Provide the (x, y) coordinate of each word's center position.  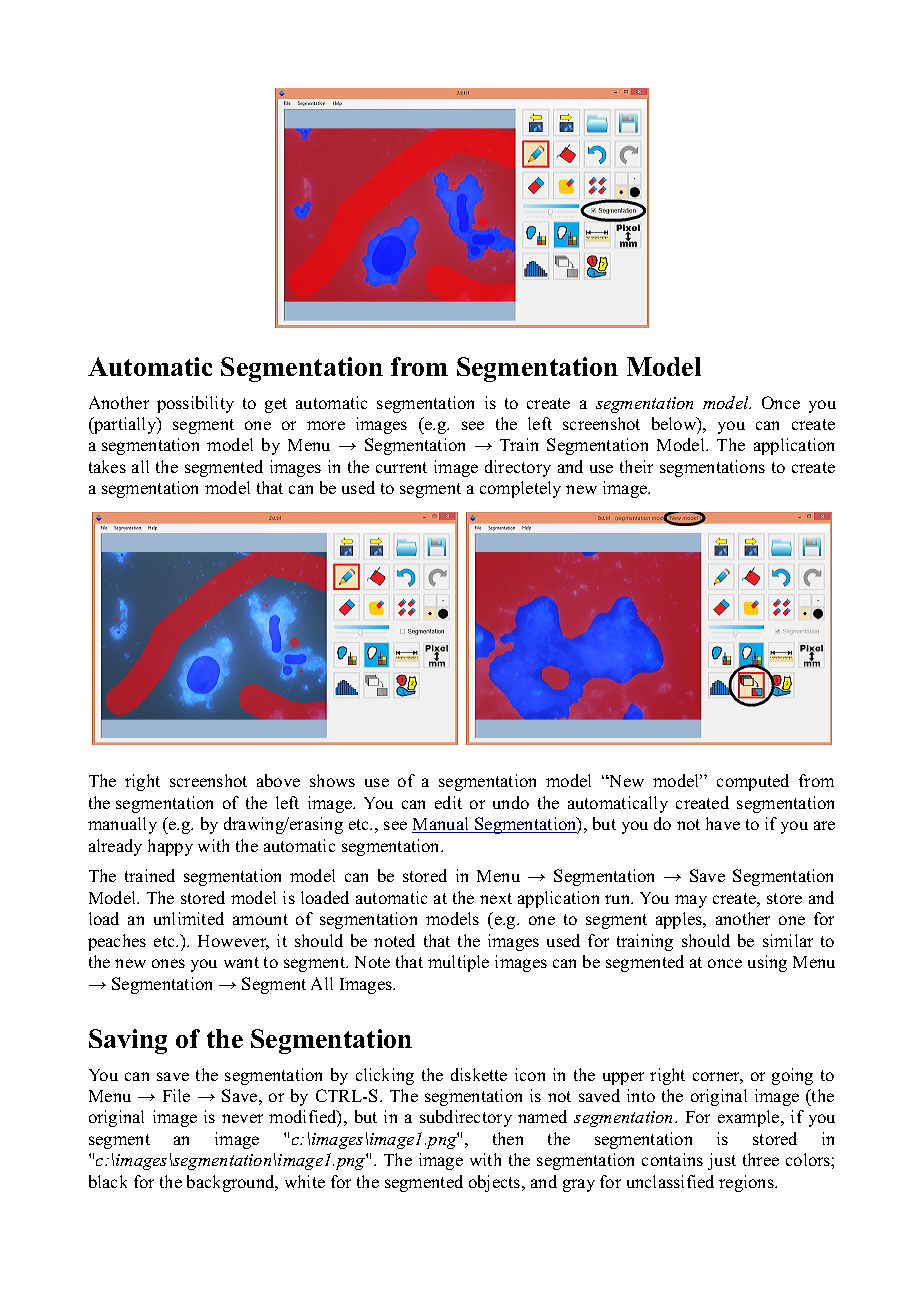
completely (520, 489)
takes (107, 466)
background (232, 1183)
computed (753, 782)
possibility (195, 404)
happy (170, 847)
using (767, 963)
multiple (458, 963)
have (723, 823)
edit (448, 802)
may (691, 901)
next (496, 898)
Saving (128, 1041)
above (278, 780)
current (401, 467)
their (636, 466)
